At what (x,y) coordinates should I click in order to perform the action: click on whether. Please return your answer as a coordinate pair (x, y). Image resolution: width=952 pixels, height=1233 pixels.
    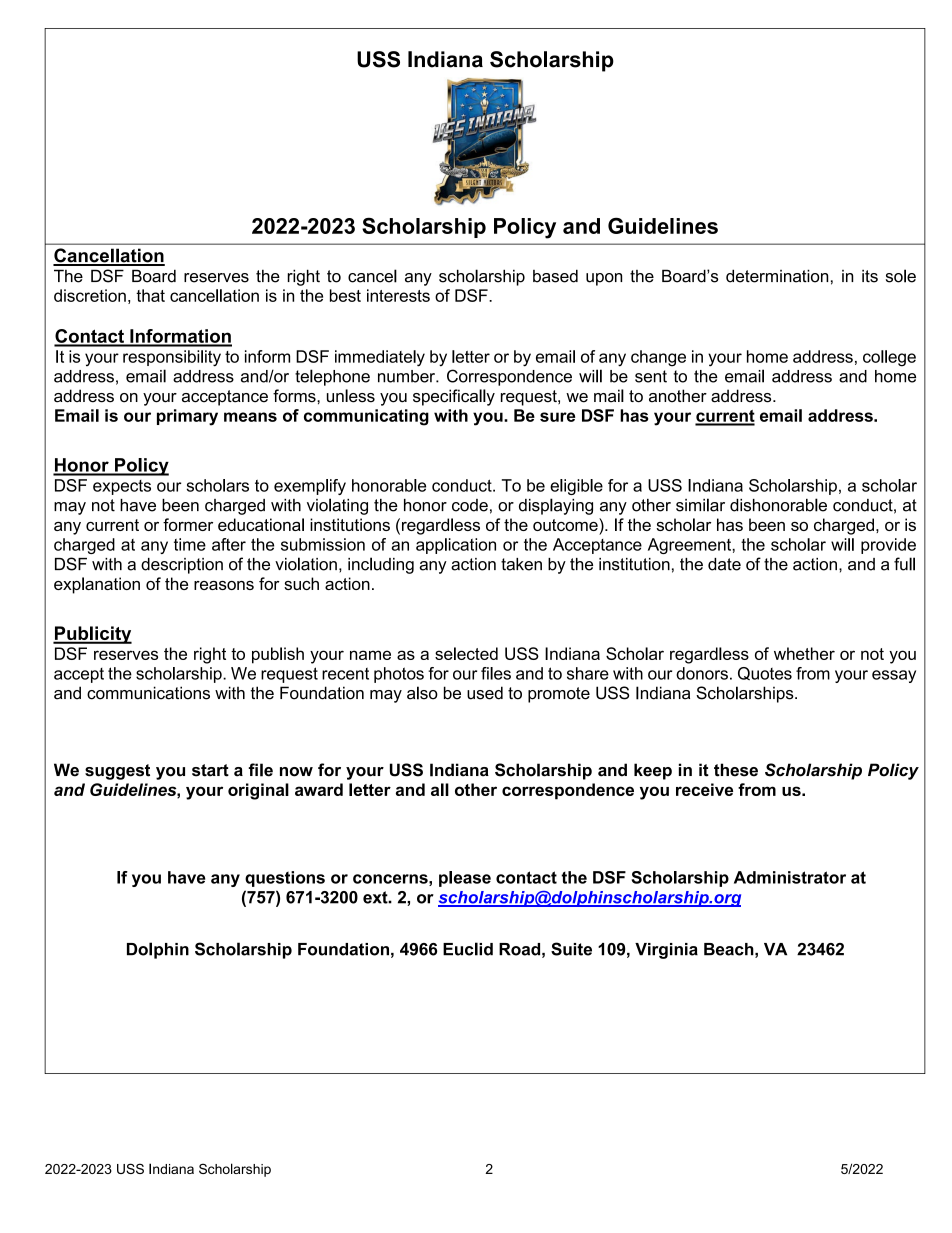
    Looking at the image, I should click on (804, 653).
